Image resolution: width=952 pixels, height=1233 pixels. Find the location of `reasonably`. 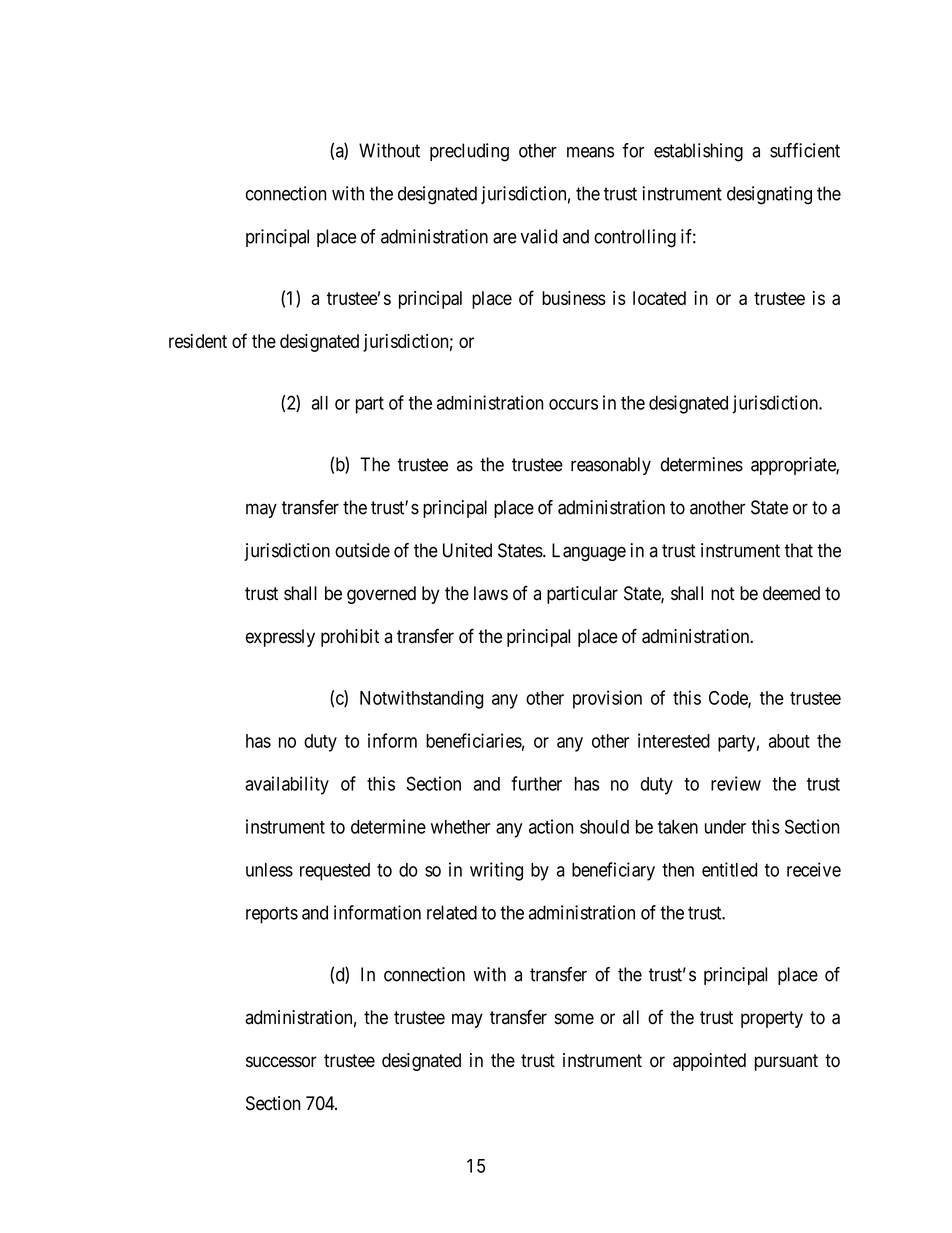

reasonably is located at coordinates (611, 466).
